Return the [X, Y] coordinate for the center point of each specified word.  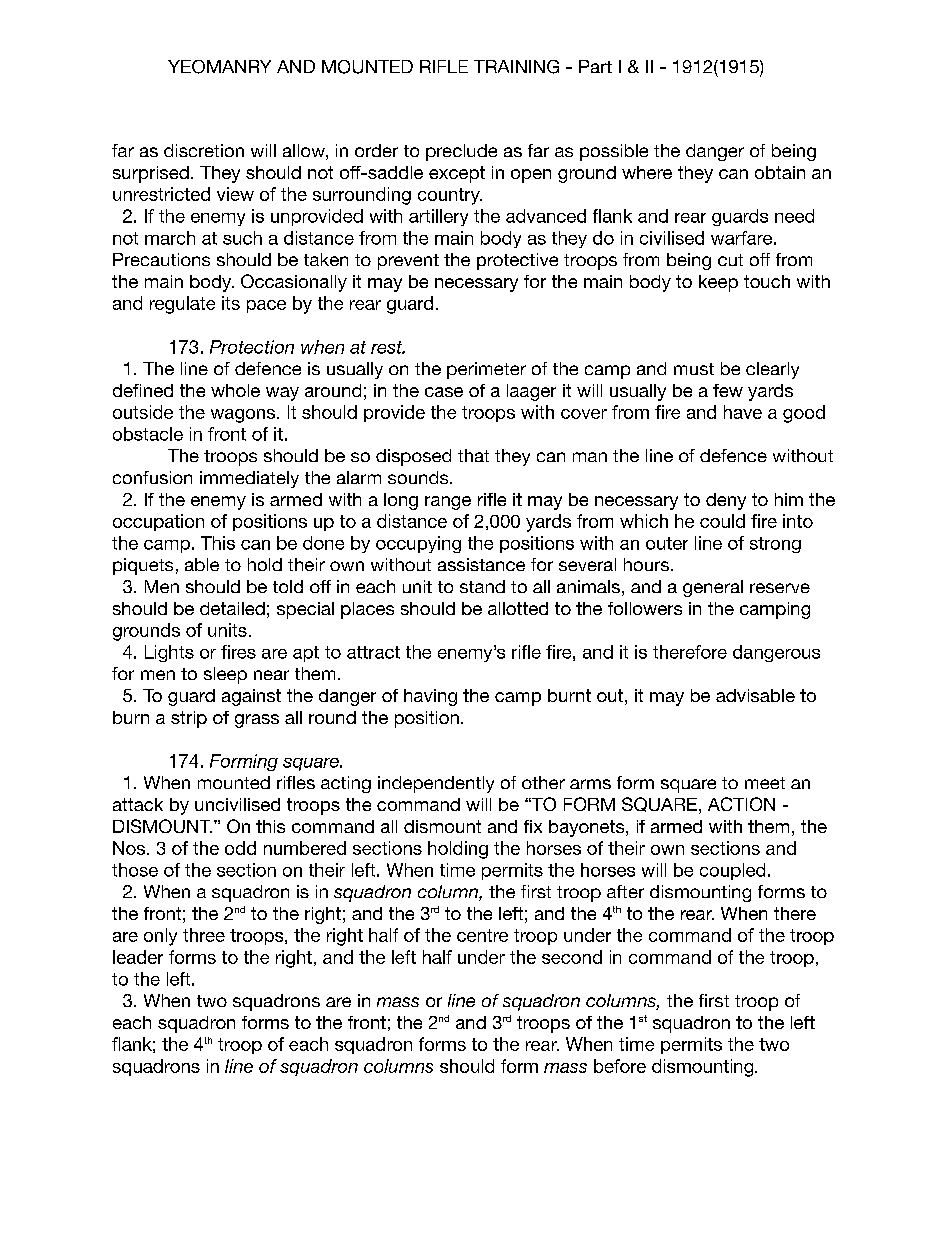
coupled [732, 871]
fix [533, 826]
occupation [158, 522]
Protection [252, 347]
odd [240, 848]
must [694, 369]
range [448, 503]
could [722, 521]
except [457, 174]
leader [138, 957]
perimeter [486, 370]
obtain [780, 172]
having [430, 697]
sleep [225, 675]
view [235, 194]
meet [765, 783]
